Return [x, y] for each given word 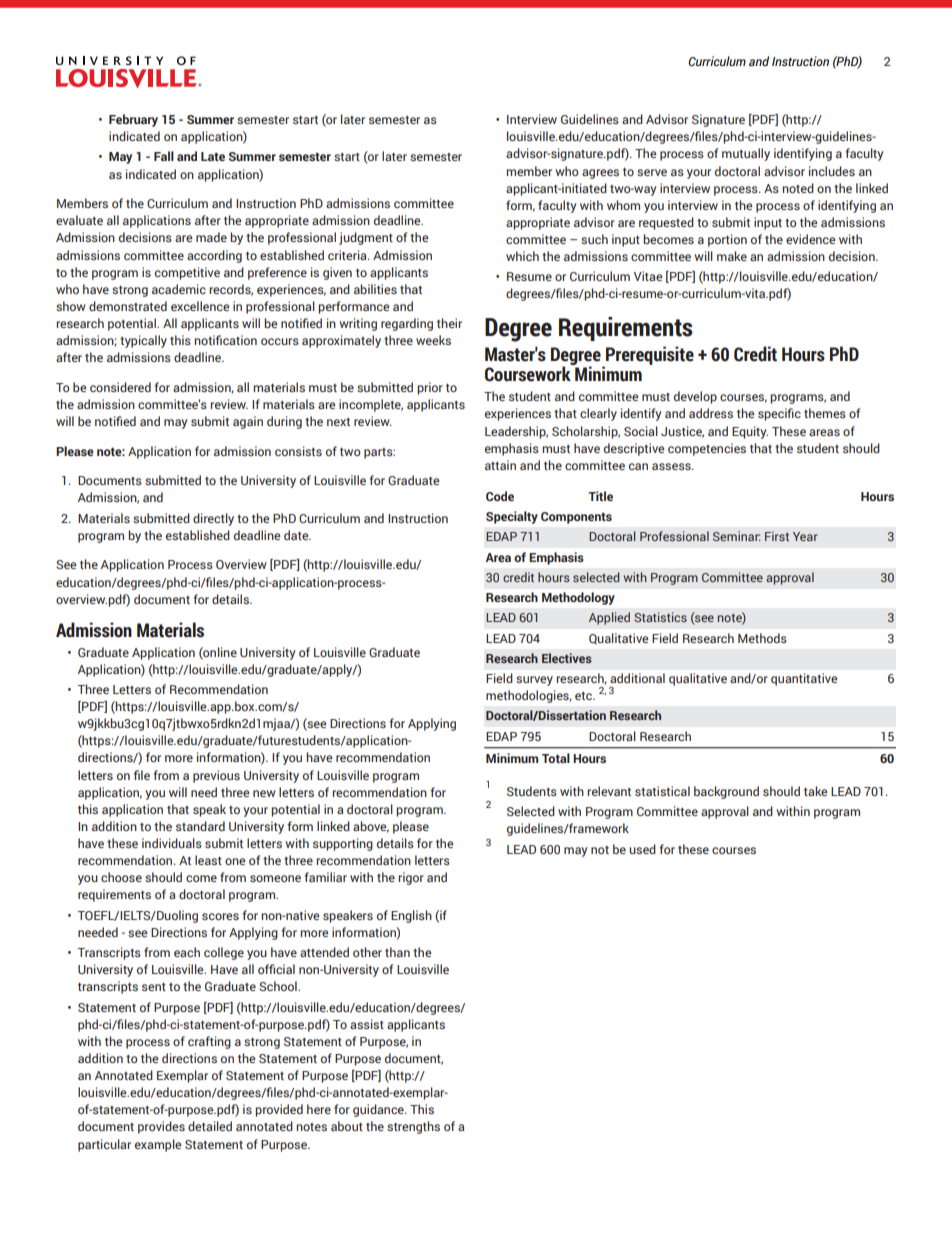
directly [213, 519]
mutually [746, 154]
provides [161, 1127]
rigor [411, 878]
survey [534, 681]
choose [121, 877]
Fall [164, 156]
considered [120, 387]
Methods [762, 638]
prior [430, 388]
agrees [600, 174]
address [711, 413]
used [642, 849]
